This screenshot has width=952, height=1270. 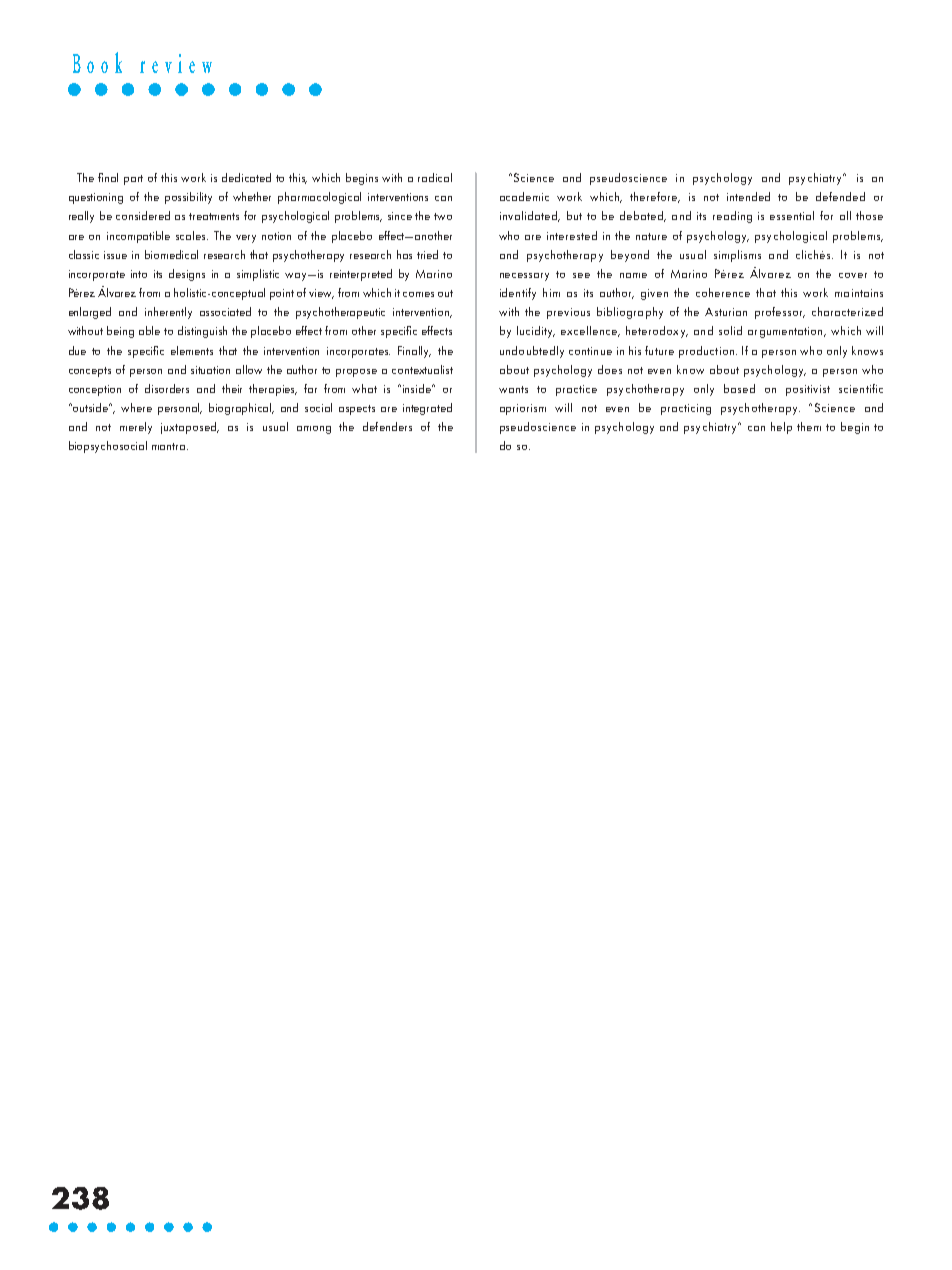 I want to click on Book, so click(x=97, y=62).
